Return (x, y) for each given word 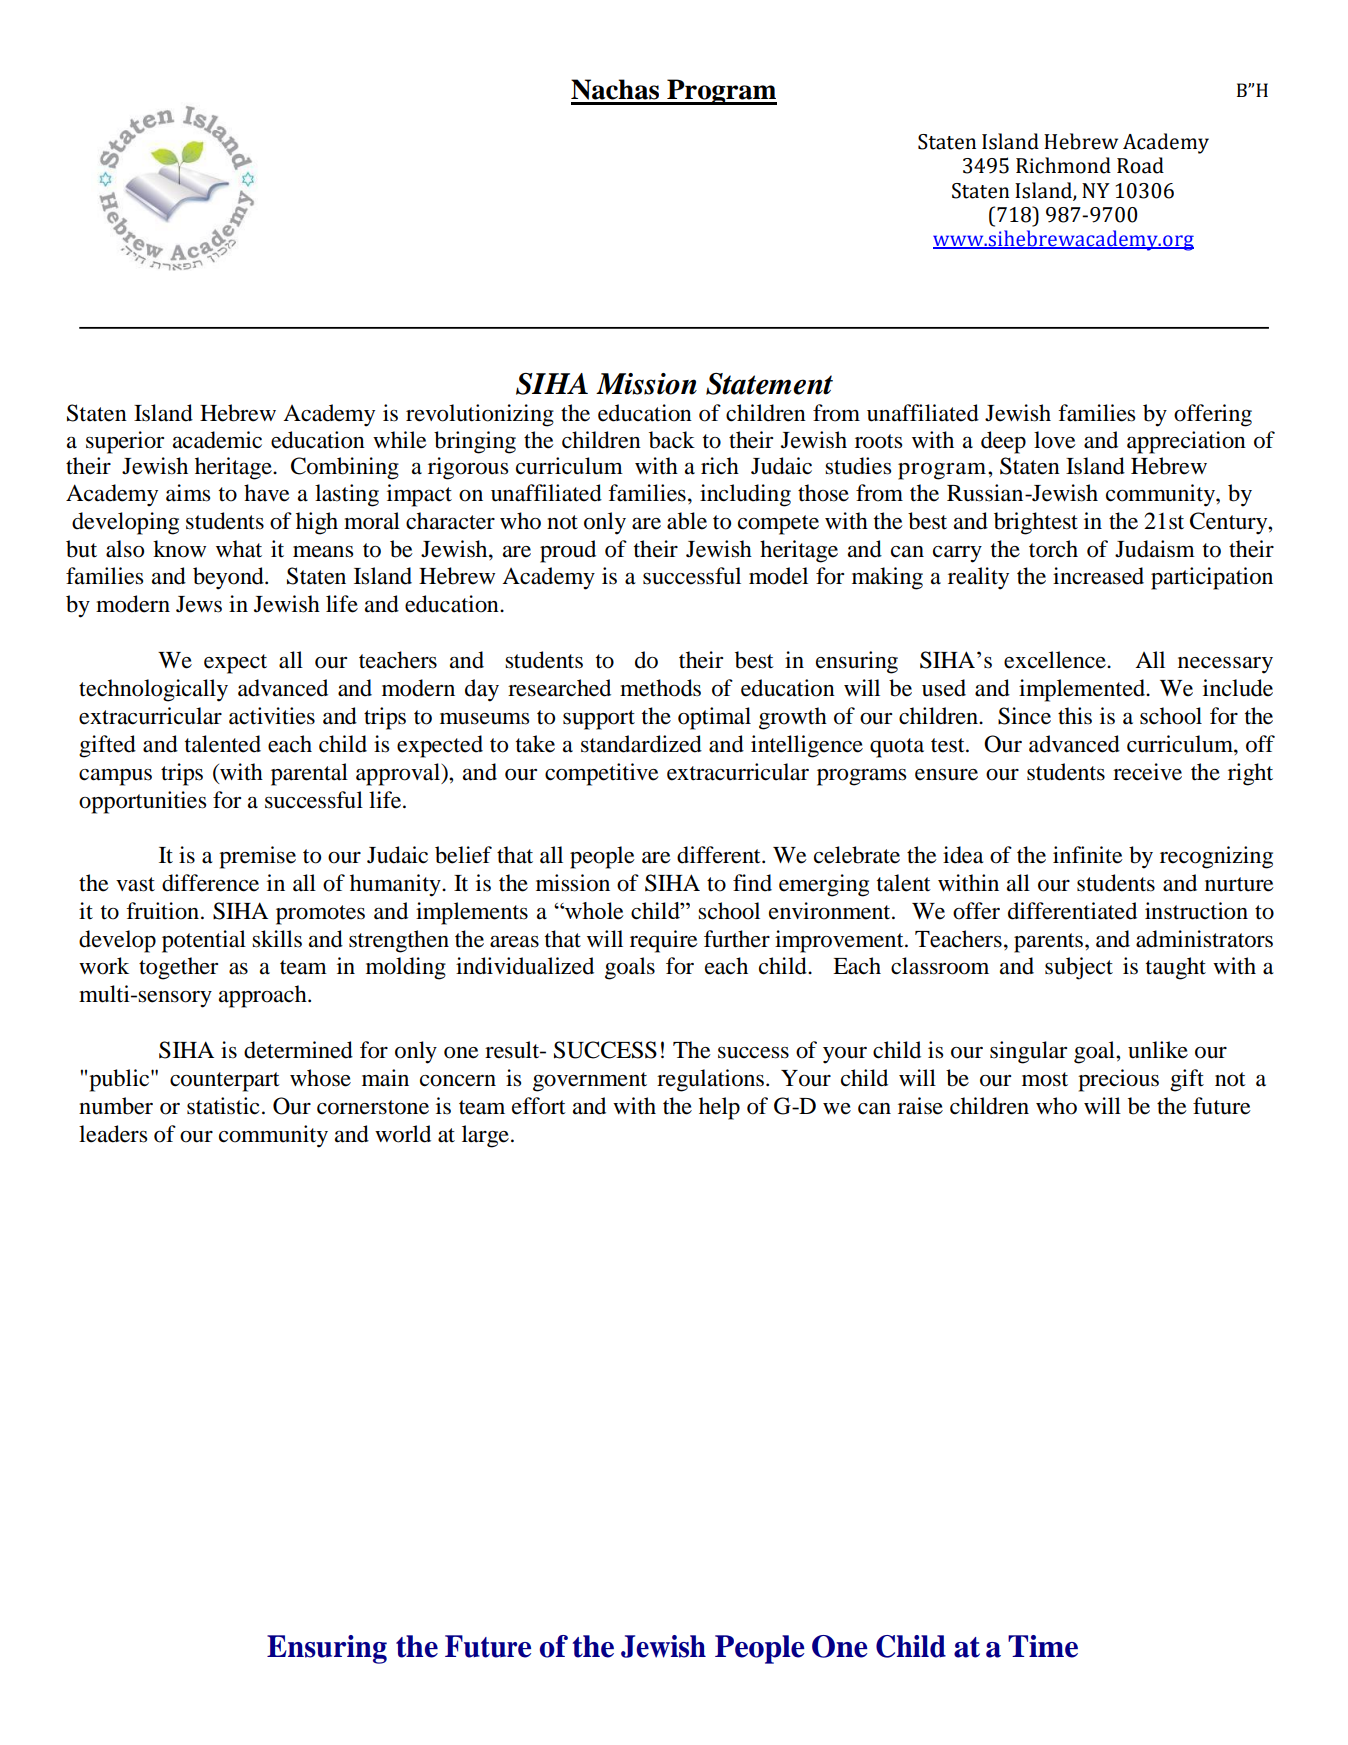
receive (1147, 772)
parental (309, 774)
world (403, 1134)
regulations (710, 1080)
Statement (769, 384)
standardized (641, 744)
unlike (1158, 1050)
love (1055, 440)
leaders (113, 1134)
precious (1118, 1080)
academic (217, 440)
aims (188, 493)
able (687, 521)
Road (1140, 165)
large (485, 1136)
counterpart (225, 1082)
